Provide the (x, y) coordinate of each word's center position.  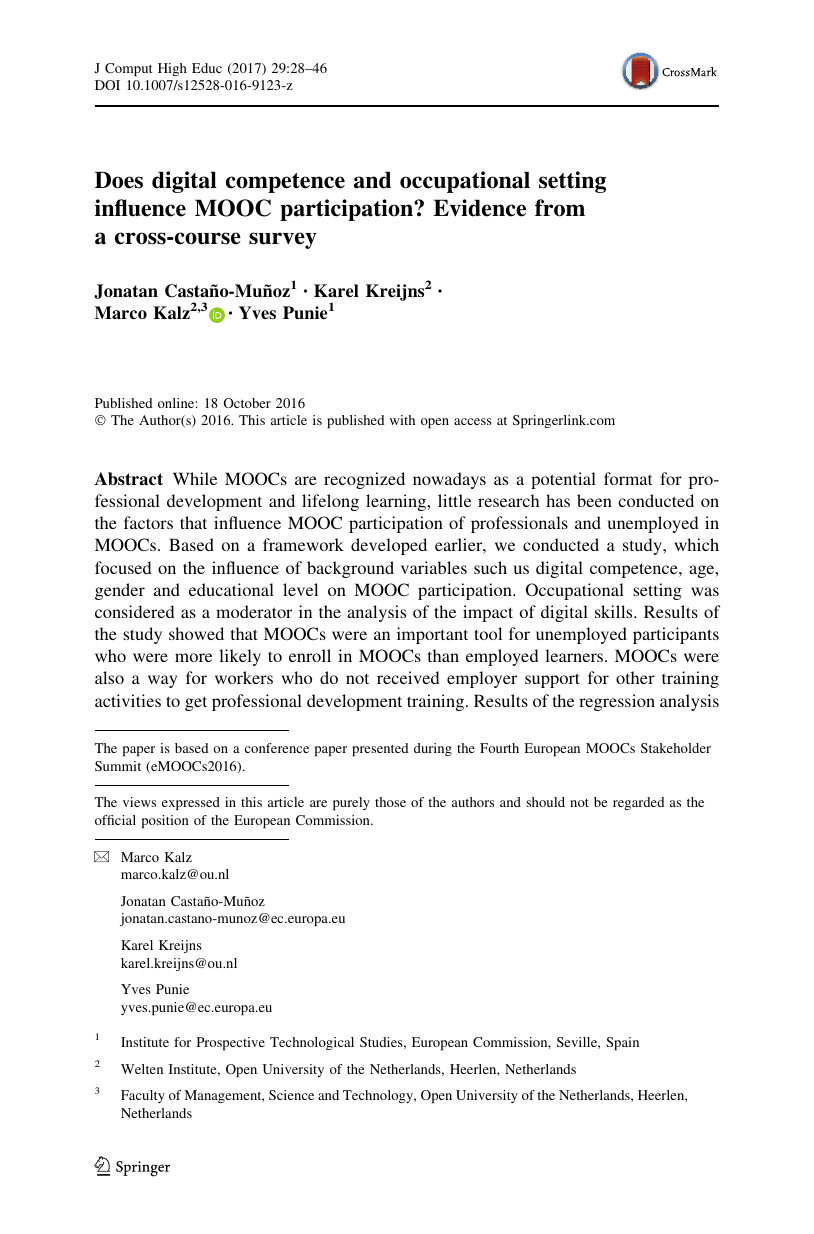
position (165, 821)
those (390, 802)
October (247, 403)
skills (615, 611)
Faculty (143, 1096)
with (402, 420)
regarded (638, 803)
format (628, 478)
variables (434, 567)
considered (134, 611)
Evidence (479, 208)
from (560, 208)
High (172, 69)
